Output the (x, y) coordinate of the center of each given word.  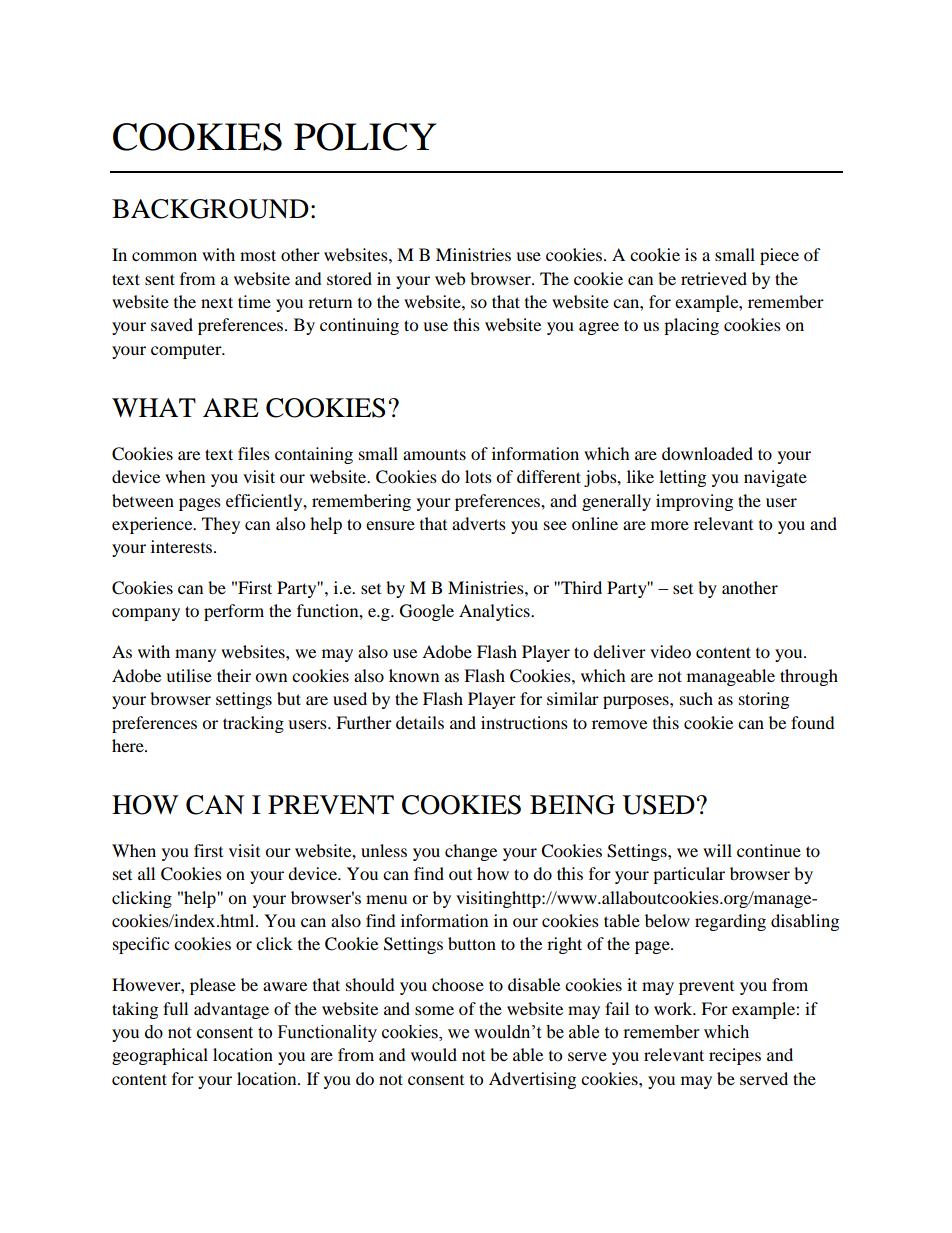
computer (187, 352)
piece (779, 256)
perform (234, 612)
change (471, 852)
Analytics (495, 612)
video (670, 651)
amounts (434, 454)
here (129, 745)
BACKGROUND (210, 209)
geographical (160, 1056)
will (717, 850)
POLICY (365, 137)
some (434, 1010)
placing (691, 326)
